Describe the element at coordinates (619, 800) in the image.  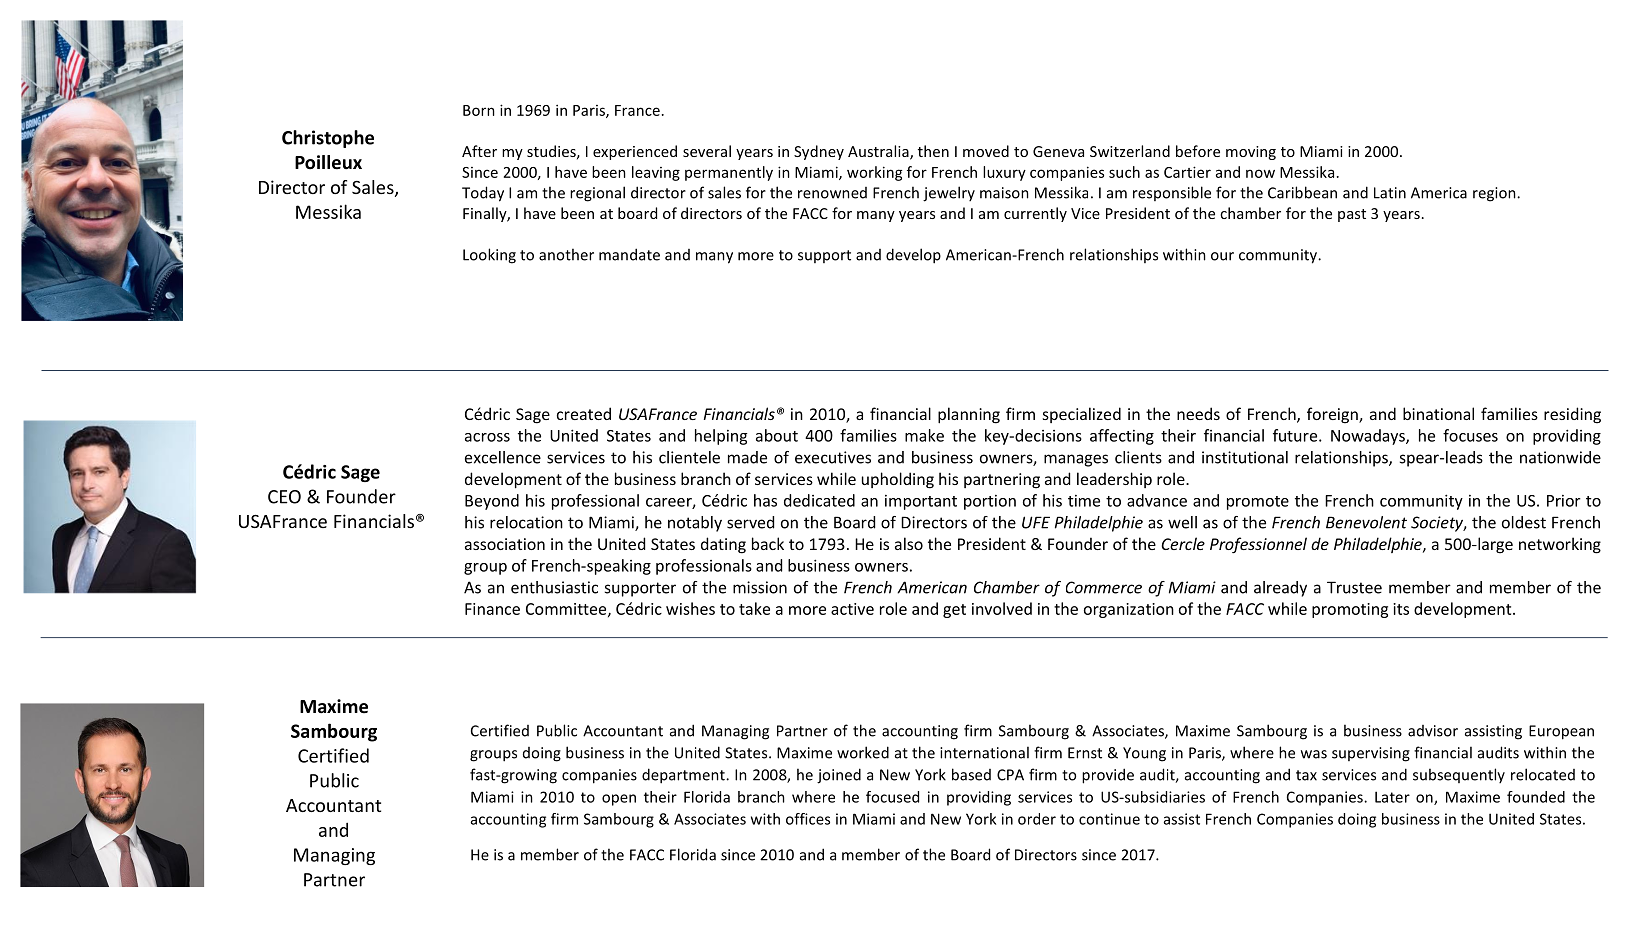
I see `open` at that location.
